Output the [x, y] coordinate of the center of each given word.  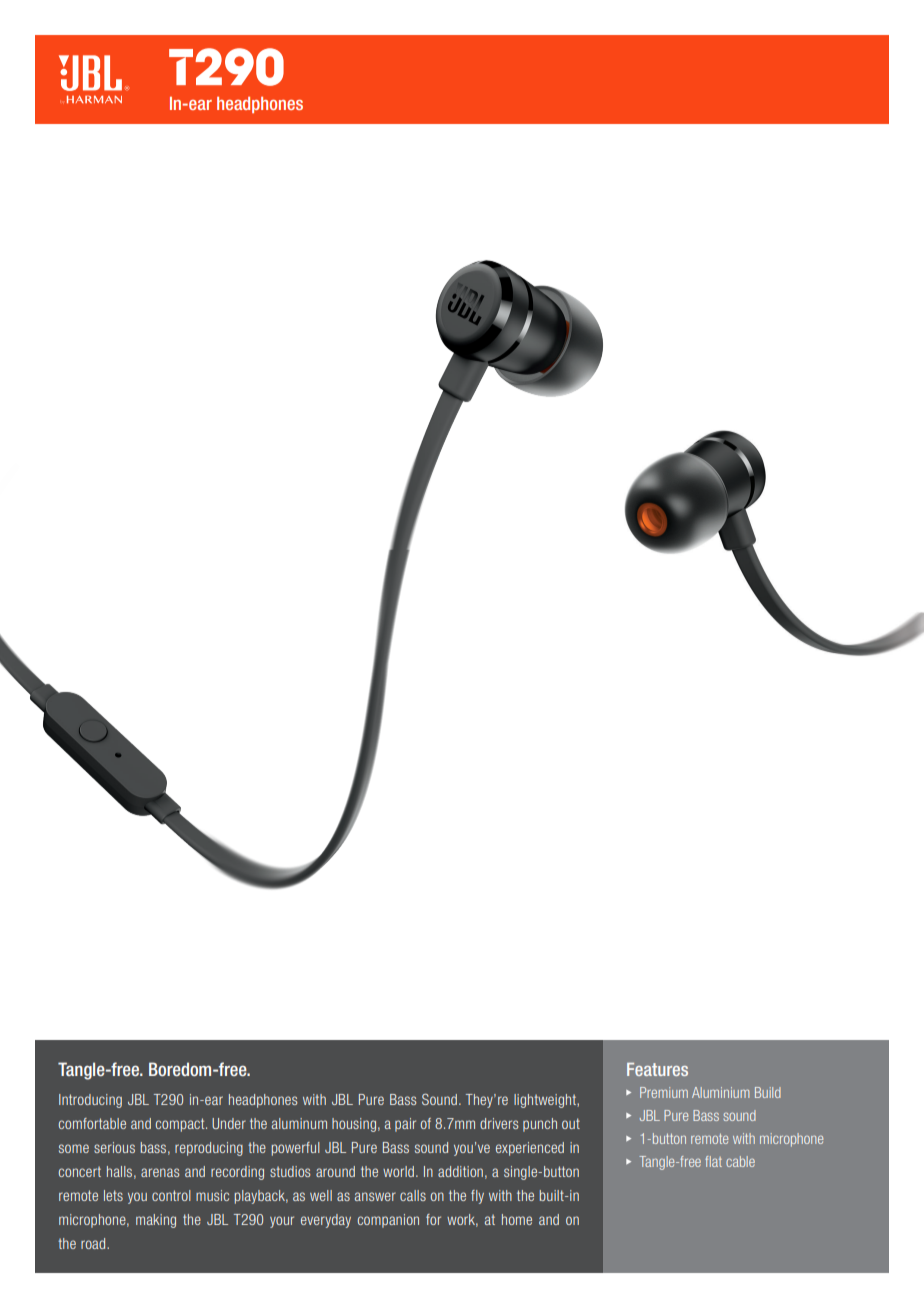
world [398, 1171]
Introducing [90, 1101]
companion [388, 1221]
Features [657, 1069]
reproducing [209, 1149]
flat [713, 1161]
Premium [664, 1092]
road [94, 1243]
